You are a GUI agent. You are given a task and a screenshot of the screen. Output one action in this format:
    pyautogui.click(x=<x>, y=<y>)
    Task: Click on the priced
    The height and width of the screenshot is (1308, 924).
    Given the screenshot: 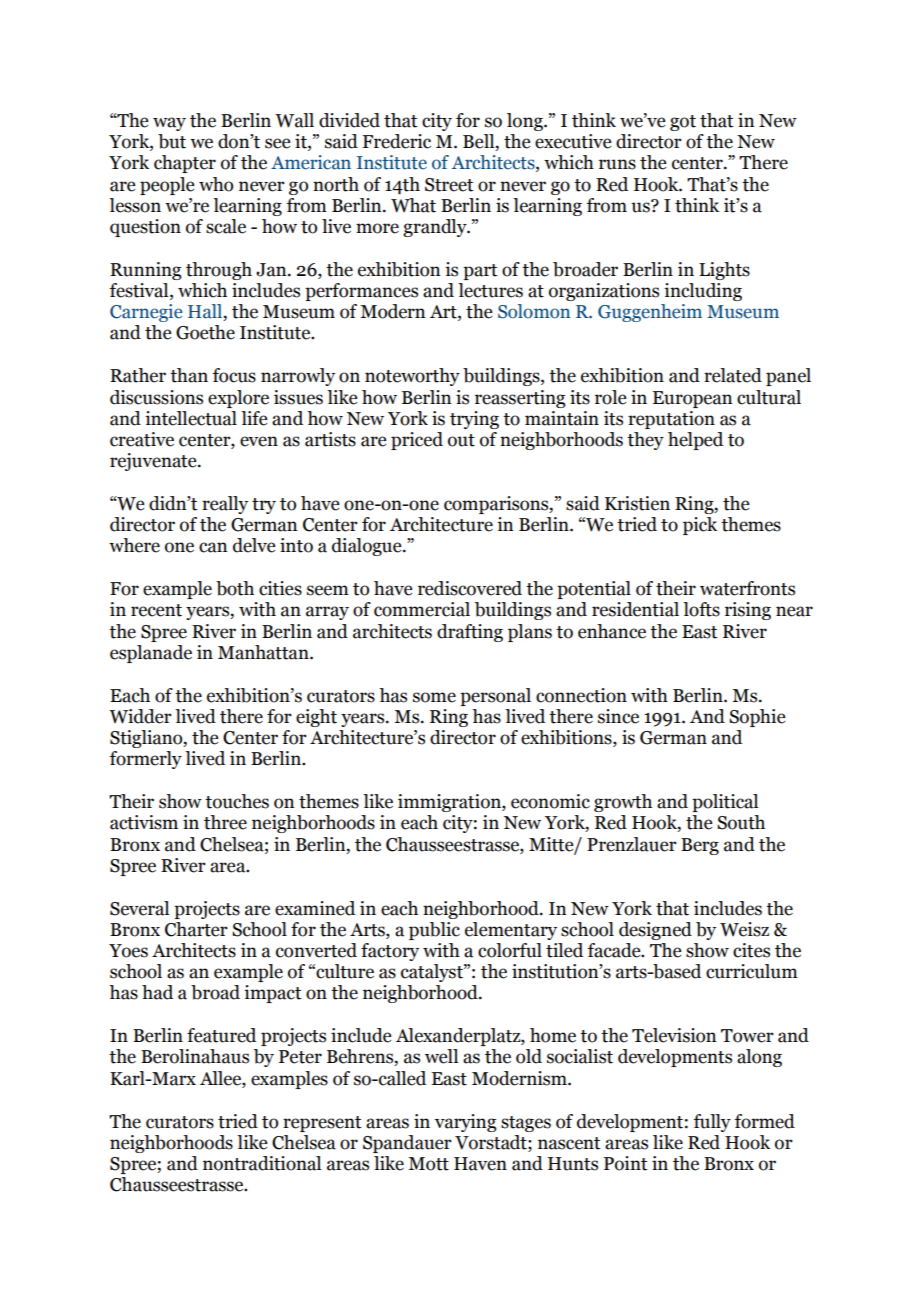 What is the action you would take?
    pyautogui.click(x=417, y=441)
